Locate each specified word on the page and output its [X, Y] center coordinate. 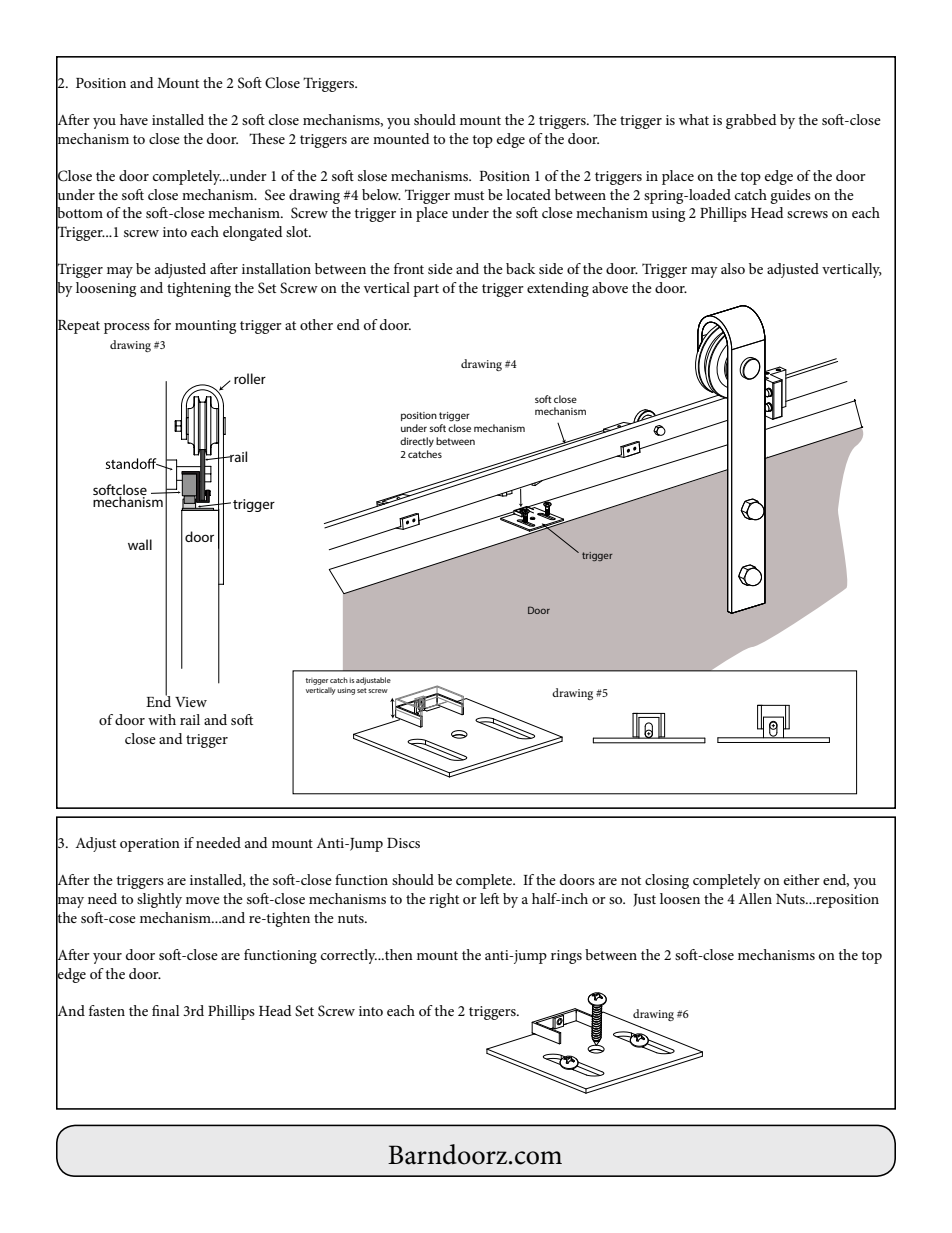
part [426, 290]
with [162, 719]
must [469, 195]
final [166, 1010]
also [733, 268]
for [162, 324]
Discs [403, 843]
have [134, 119]
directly [417, 442]
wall [140, 544]
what [694, 119]
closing [667, 881]
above [610, 287]
